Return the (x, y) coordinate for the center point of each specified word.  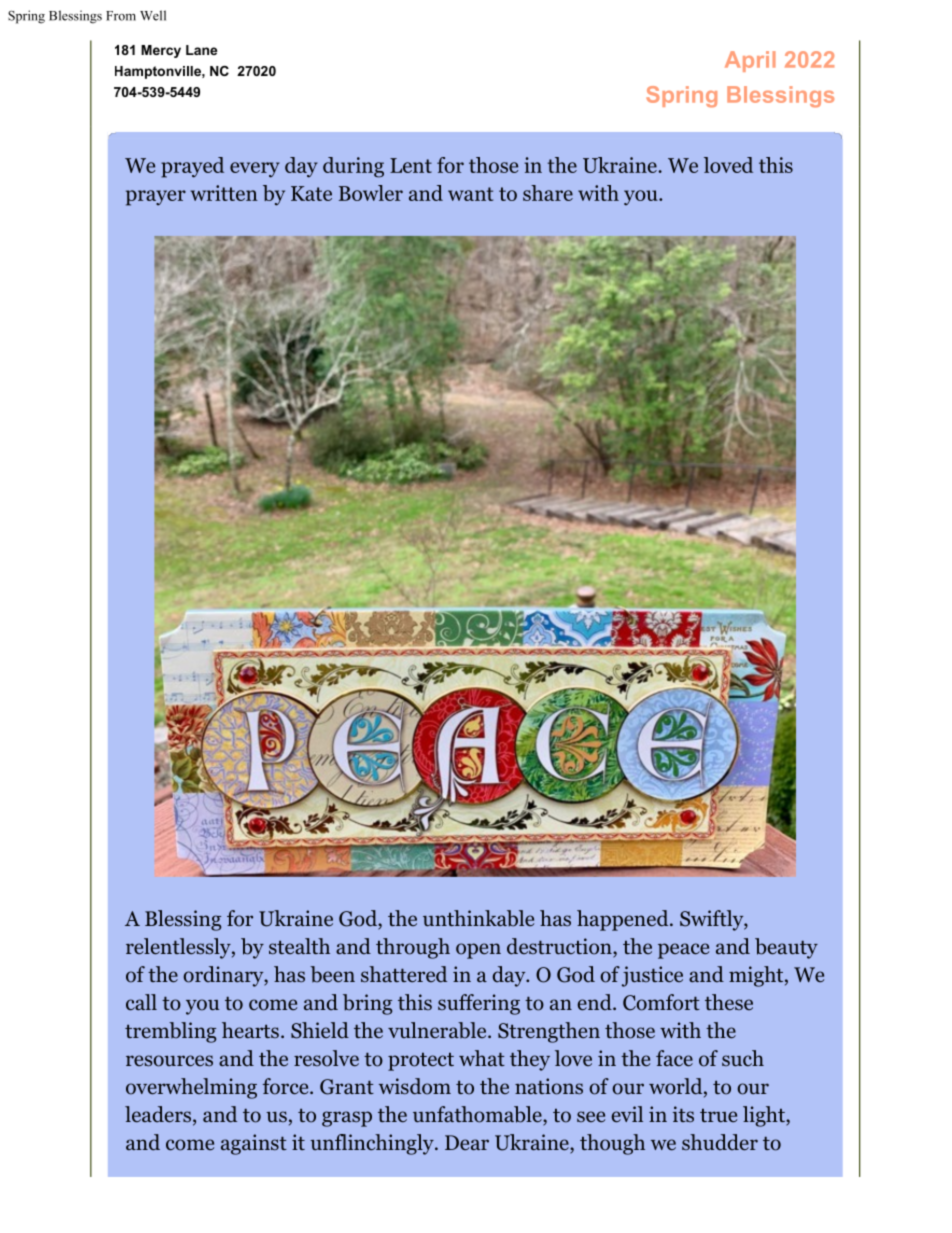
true (718, 1115)
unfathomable (478, 1115)
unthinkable (478, 918)
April (750, 61)
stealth (299, 946)
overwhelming (191, 1088)
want (470, 194)
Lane (201, 50)
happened (624, 920)
